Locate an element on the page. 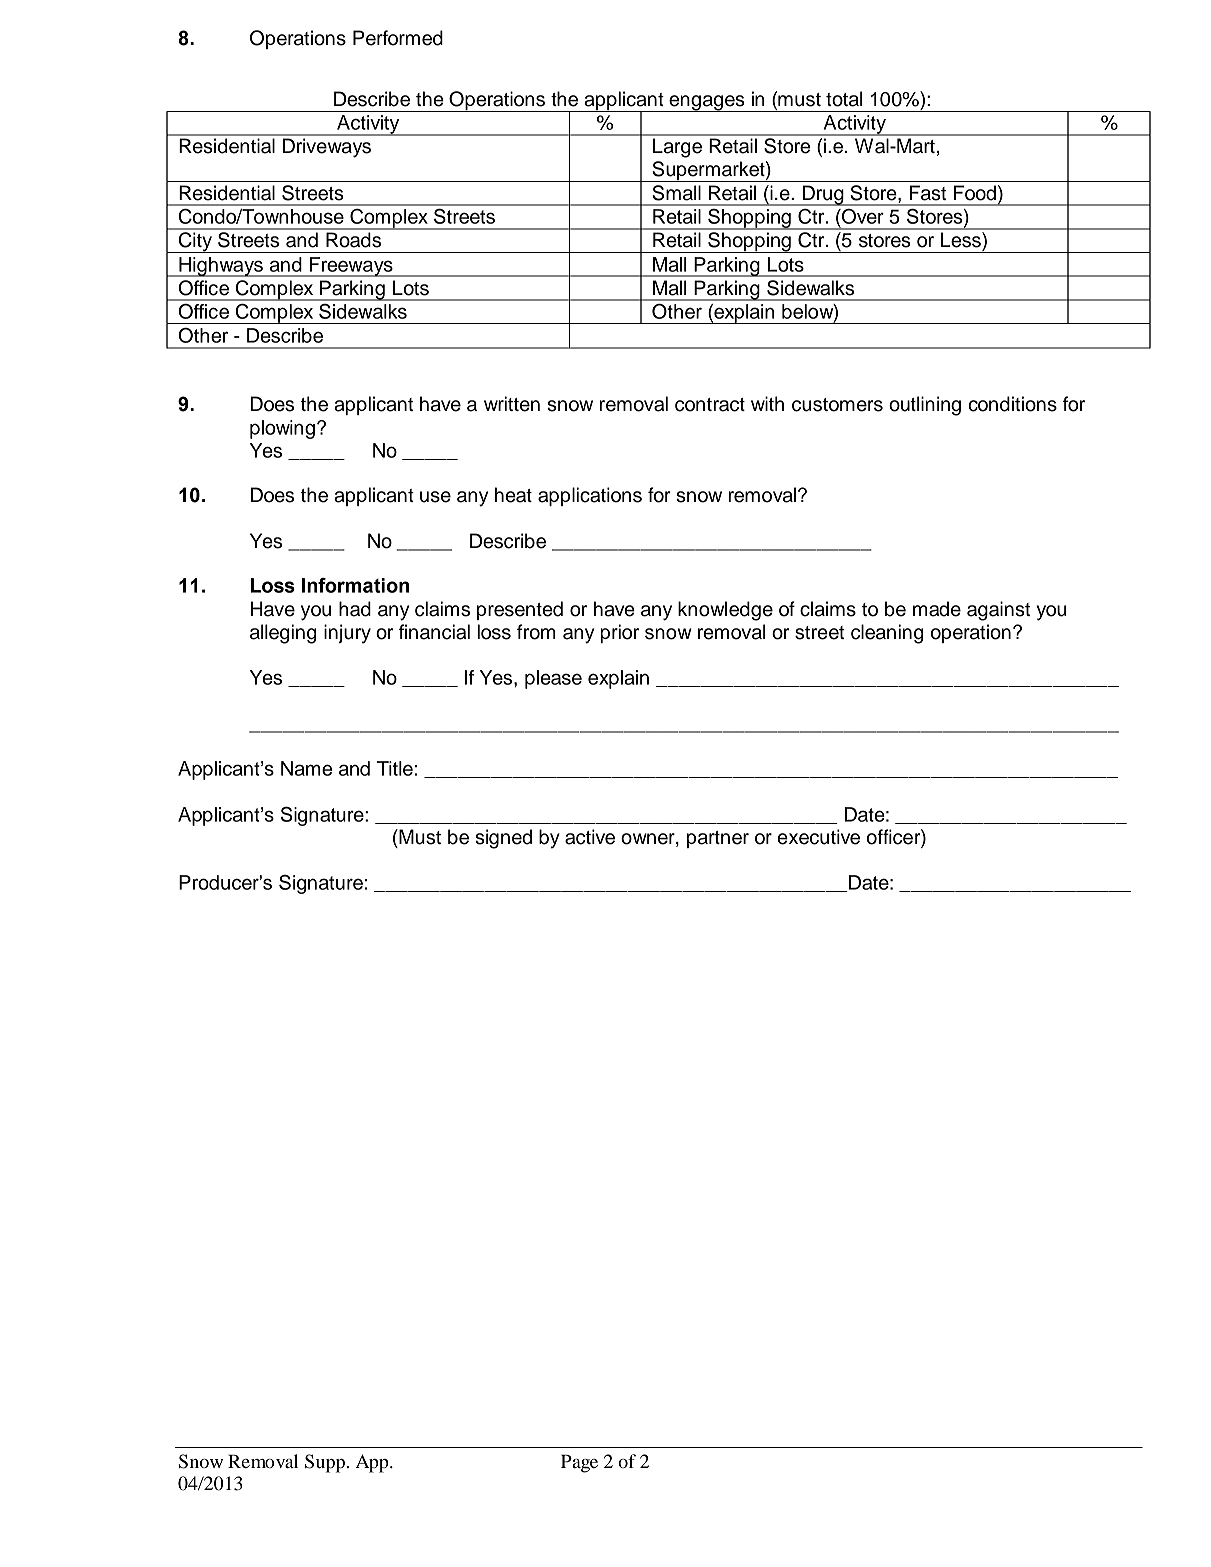 The image size is (1211, 1567). active is located at coordinates (590, 837).
